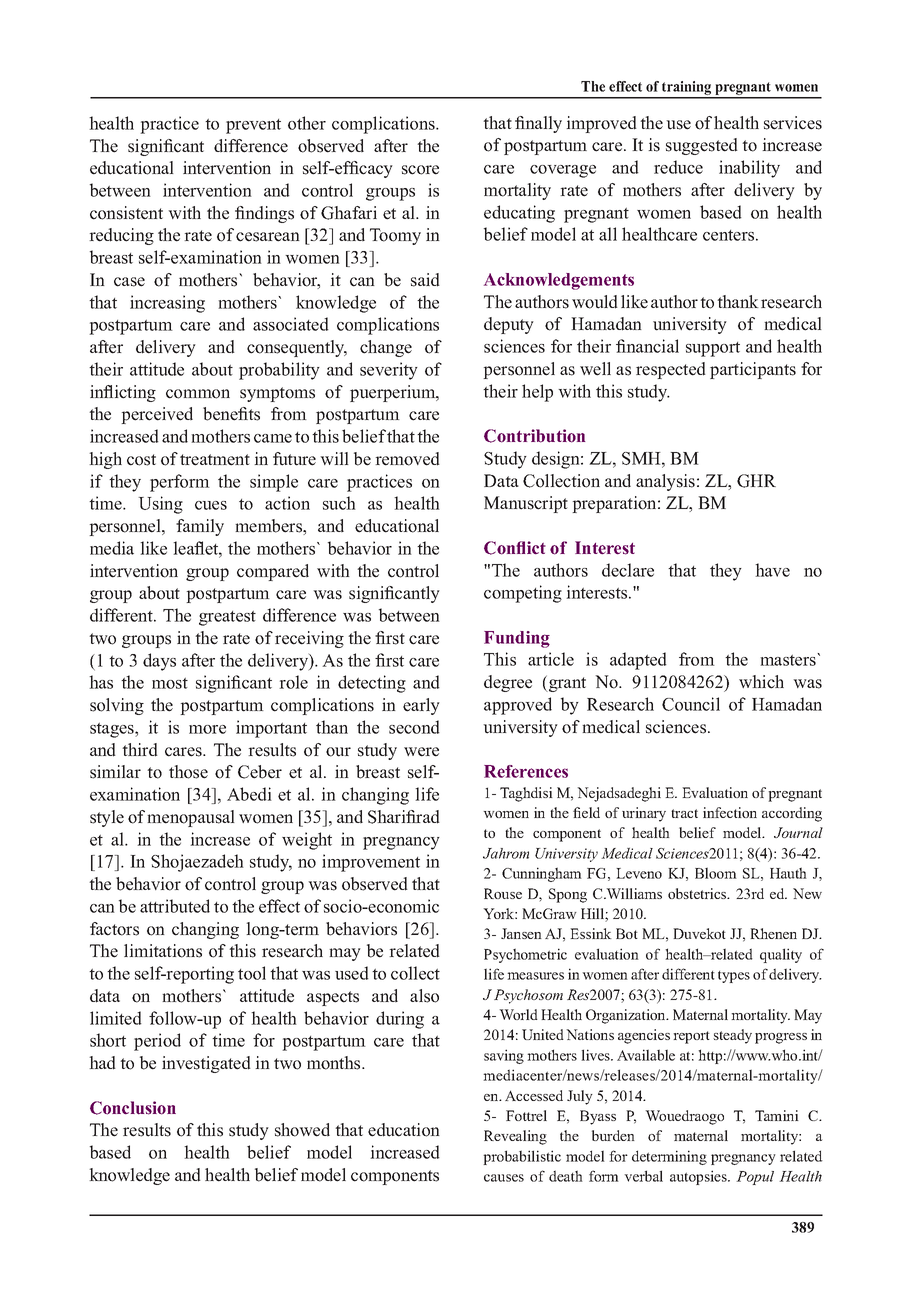 The image size is (924, 1308). What do you see at coordinates (698, 893) in the image?
I see `obstetrics` at bounding box center [698, 893].
